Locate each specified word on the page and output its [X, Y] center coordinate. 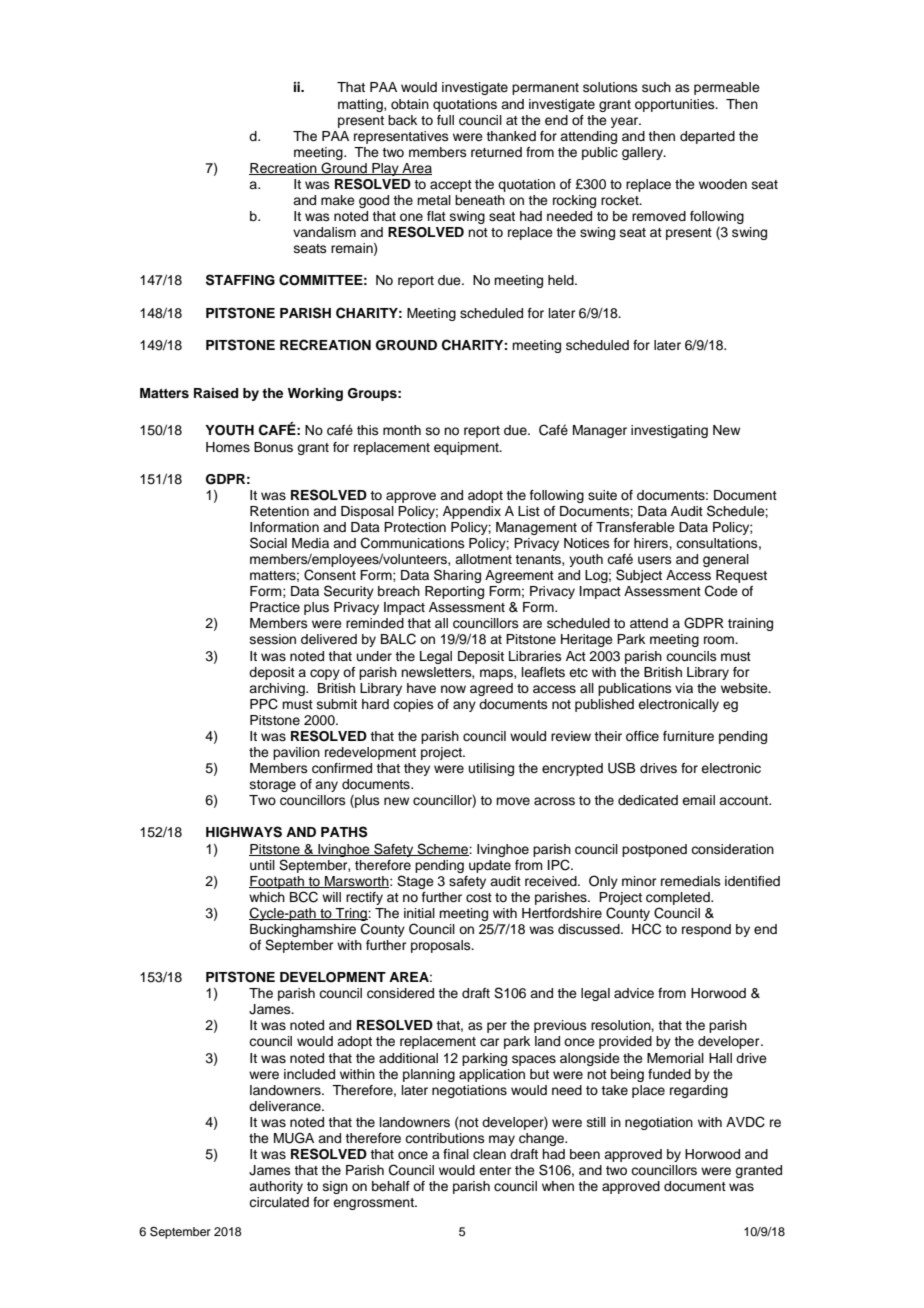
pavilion [296, 753]
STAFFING [240, 280]
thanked [511, 136]
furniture [688, 736]
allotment [483, 559]
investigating [669, 431]
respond [706, 930]
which [267, 897]
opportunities [676, 105]
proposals [442, 946]
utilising [491, 769]
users [655, 560]
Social [268, 543]
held [562, 280]
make [338, 200]
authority [276, 1187]
